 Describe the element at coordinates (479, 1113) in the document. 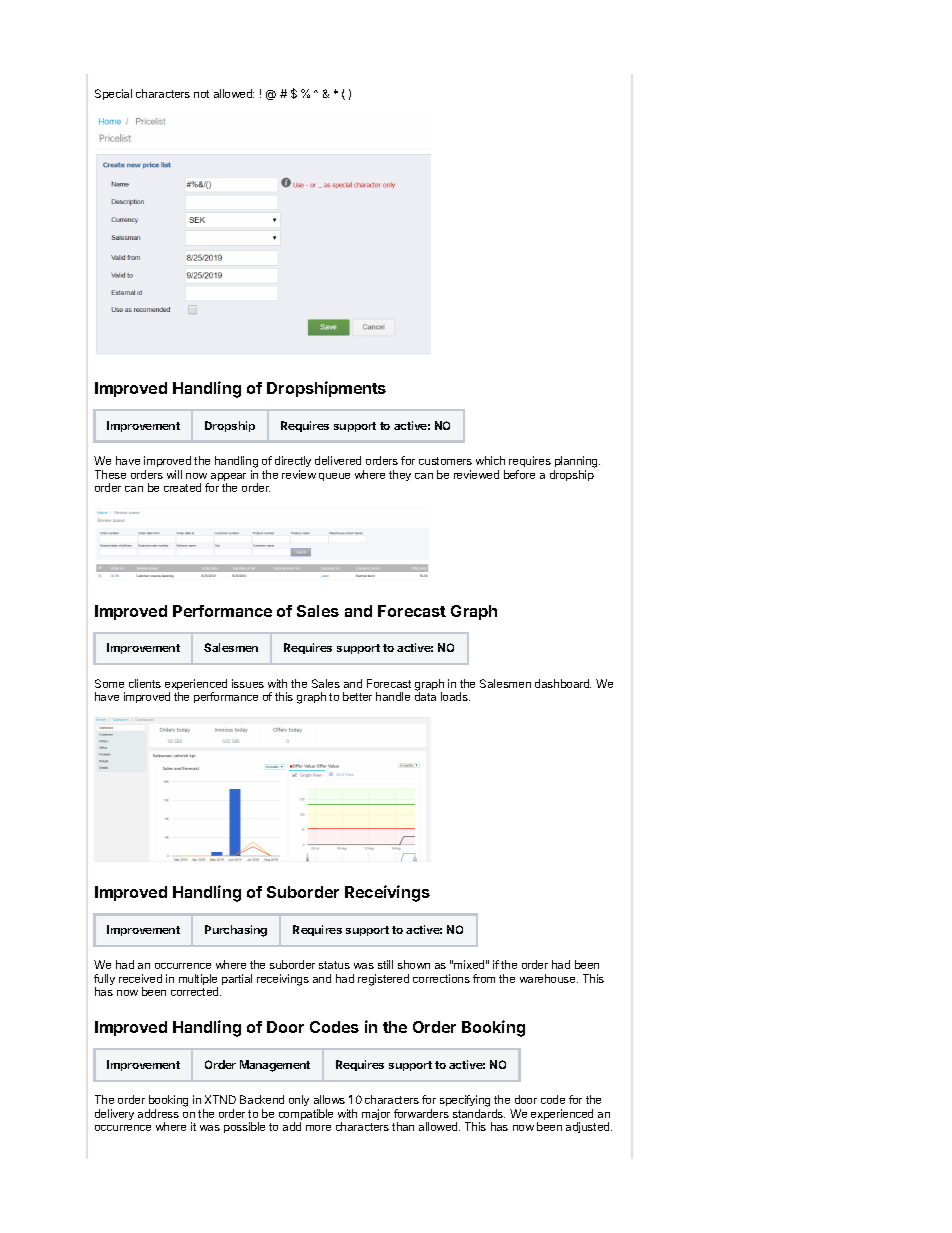

I see `standards` at that location.
